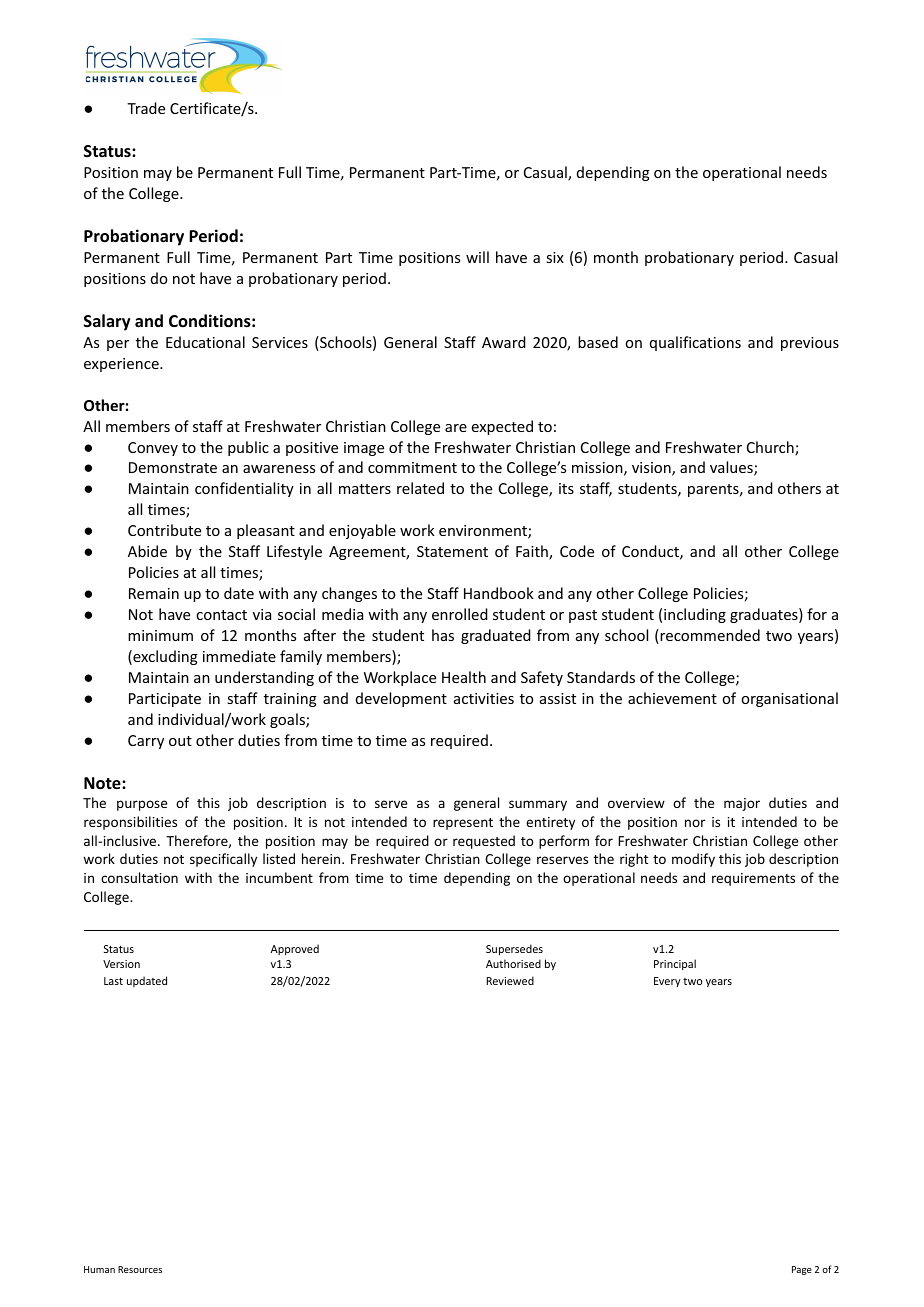 The height and width of the screenshot is (1307, 924). Describe the element at coordinates (477, 257) in the screenshot. I see `will` at that location.
